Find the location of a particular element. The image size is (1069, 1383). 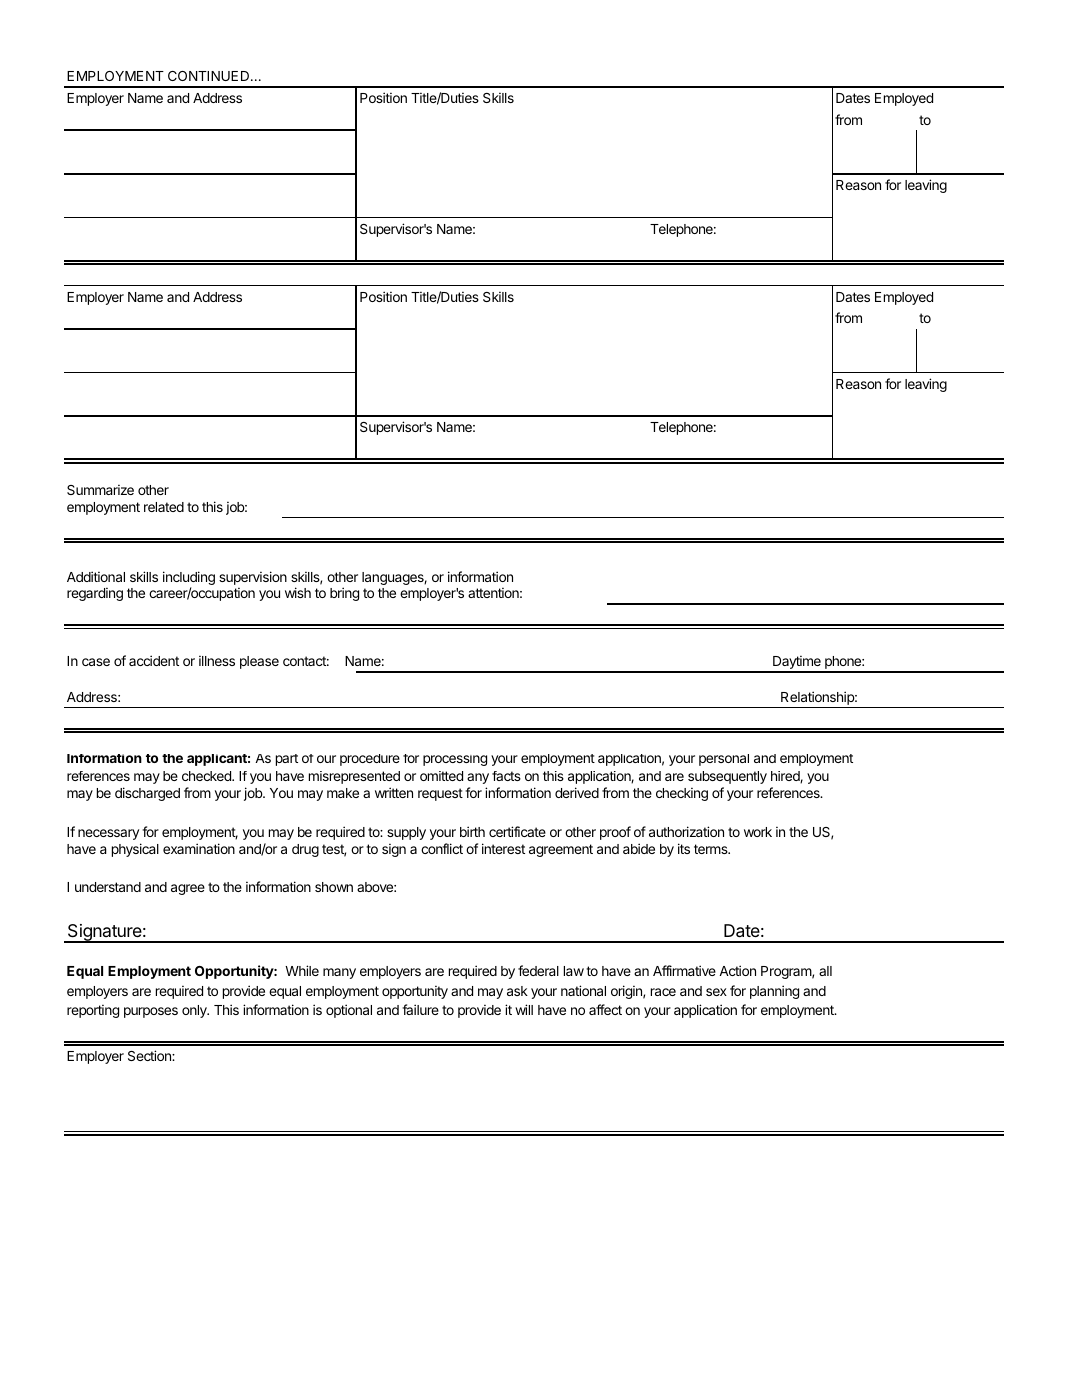

wish is located at coordinates (298, 592).
